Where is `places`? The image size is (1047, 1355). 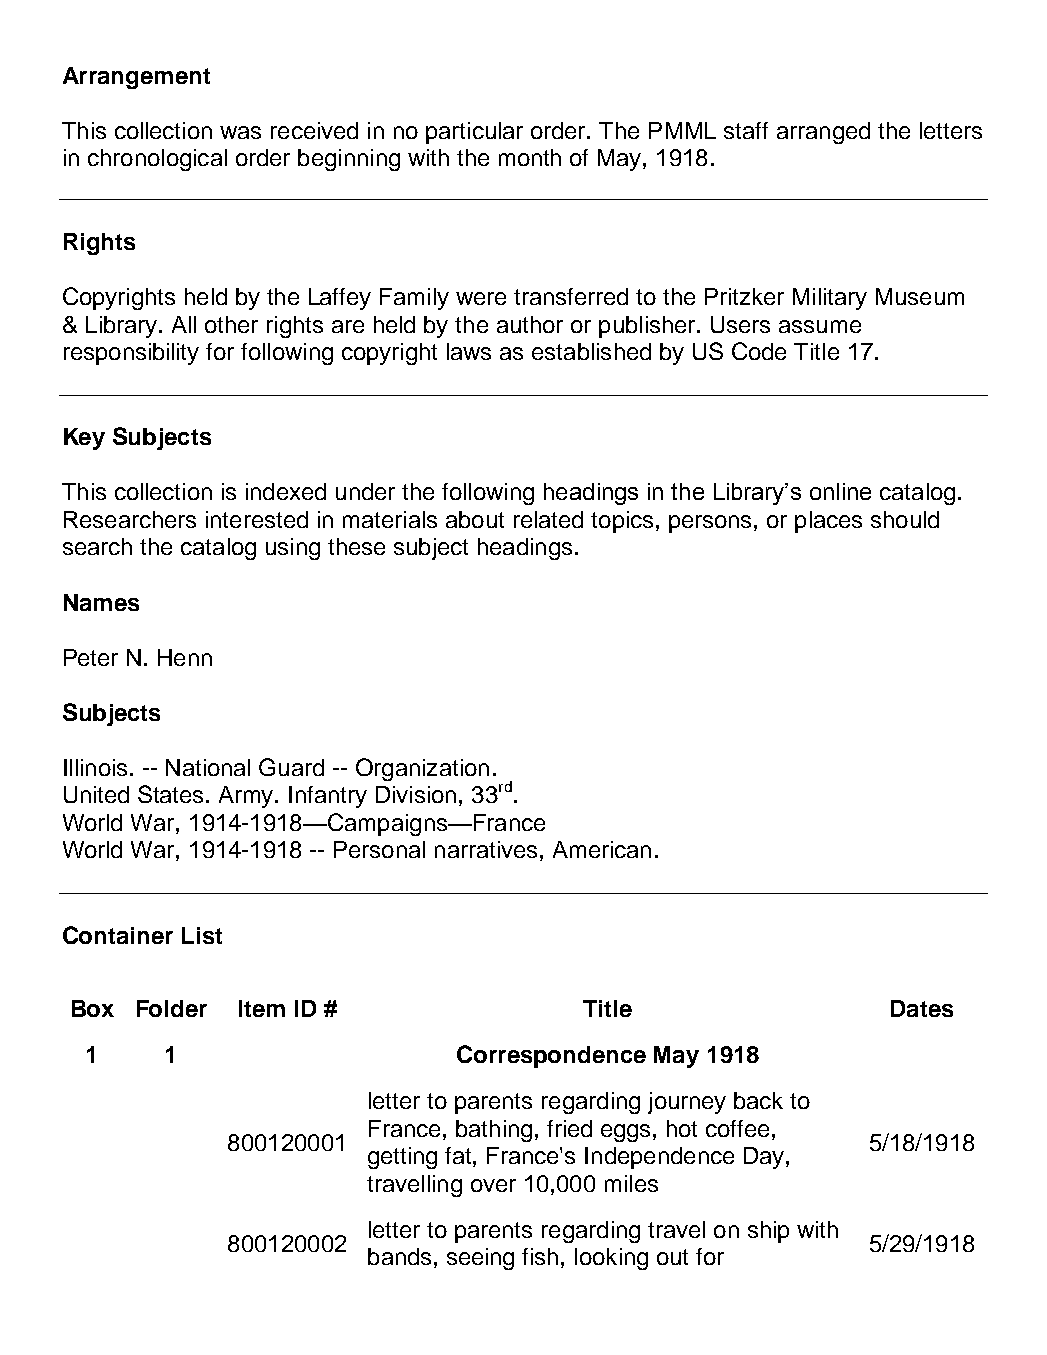 places is located at coordinates (828, 522).
